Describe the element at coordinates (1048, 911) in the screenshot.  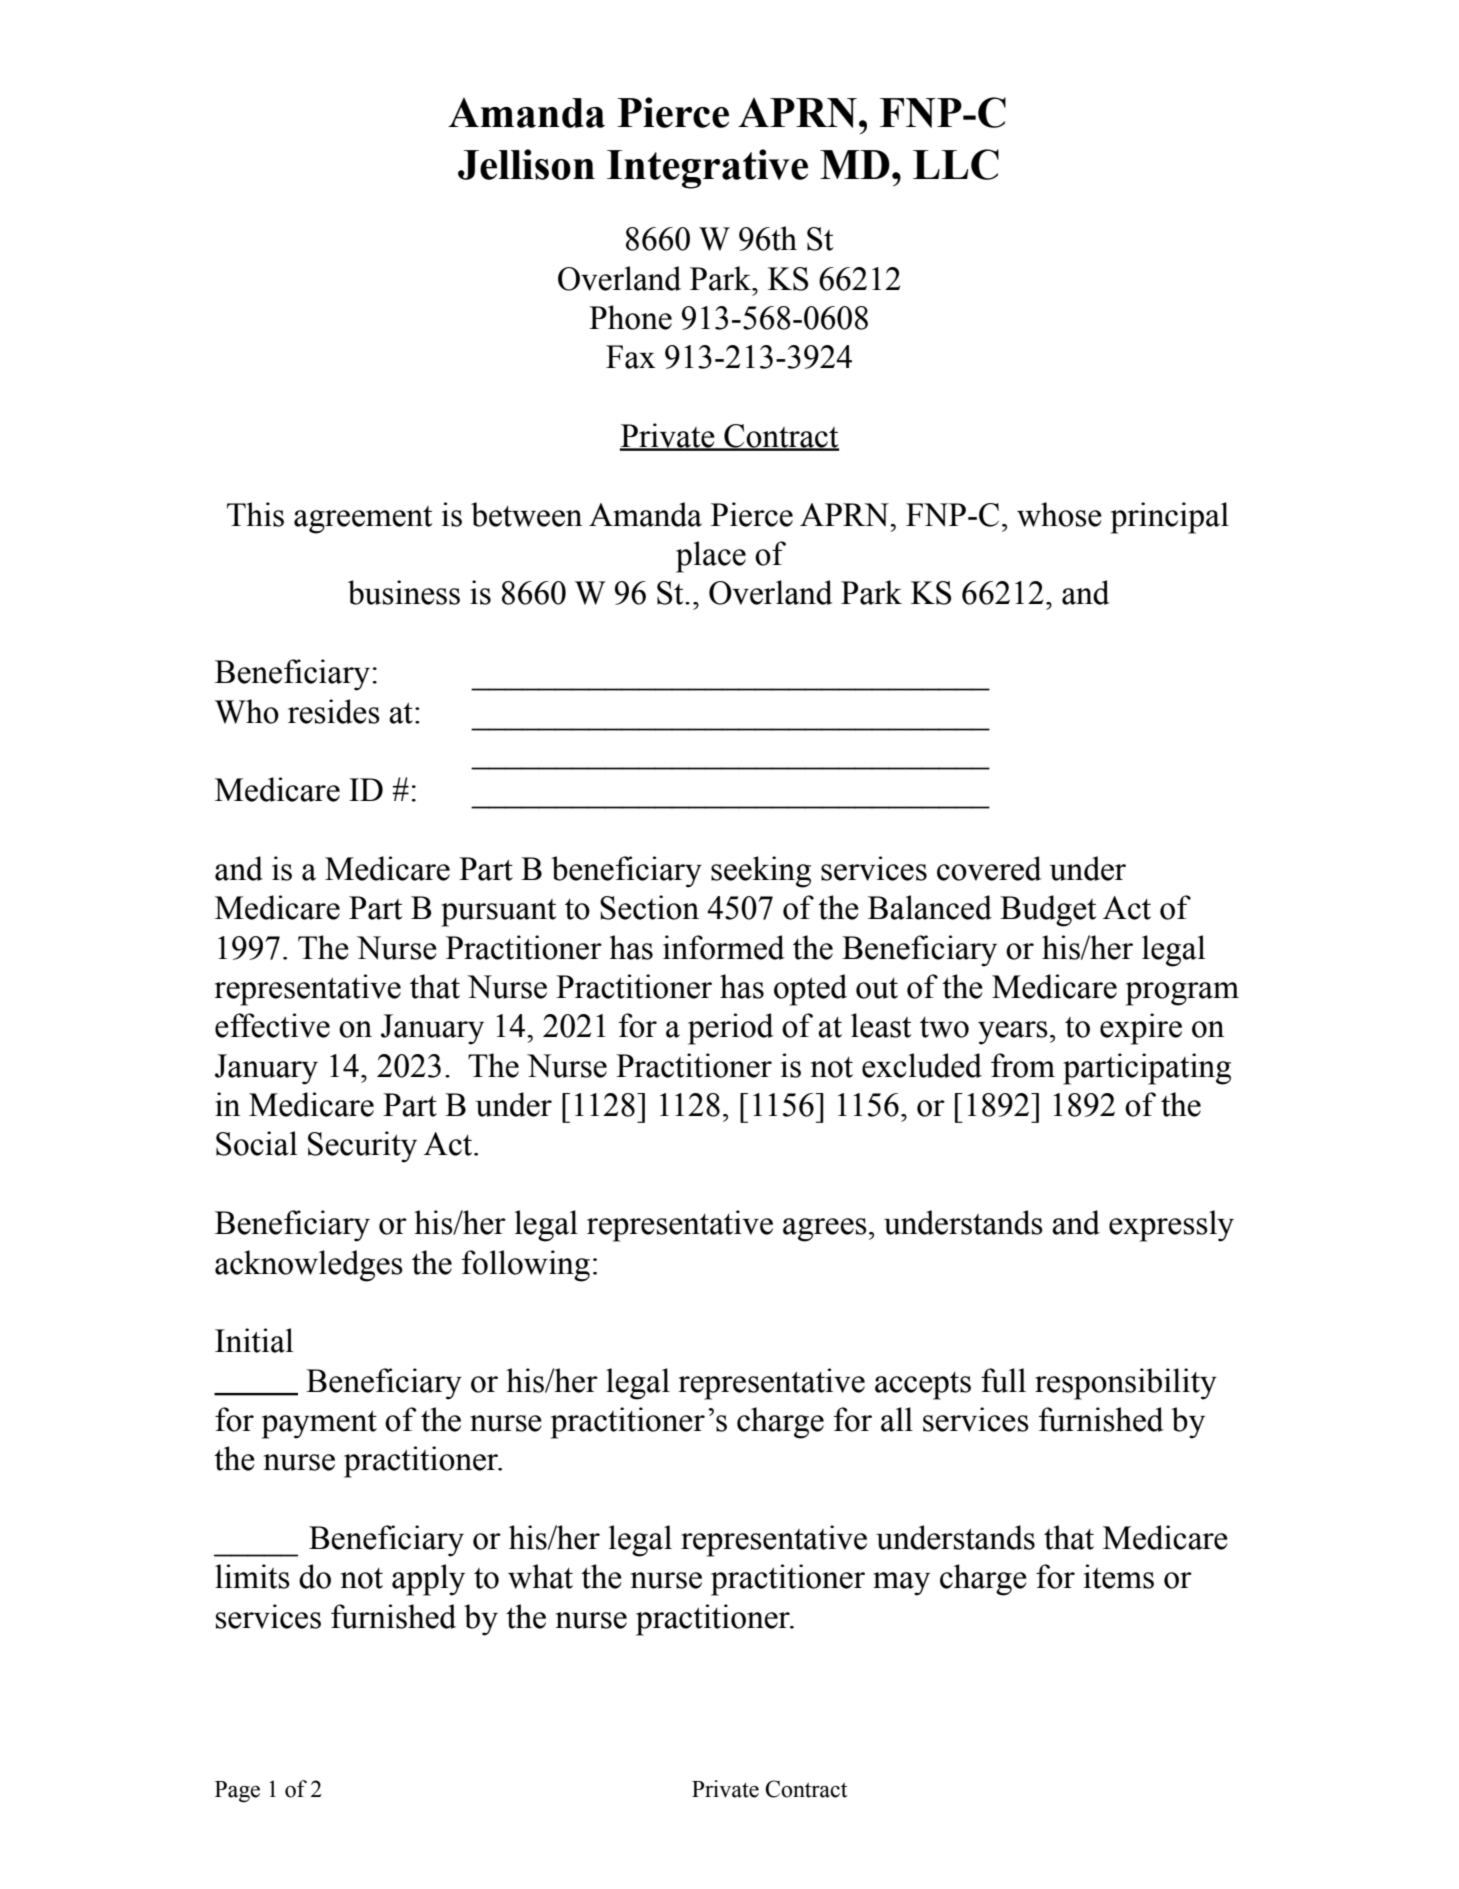
I see `Budget` at that location.
